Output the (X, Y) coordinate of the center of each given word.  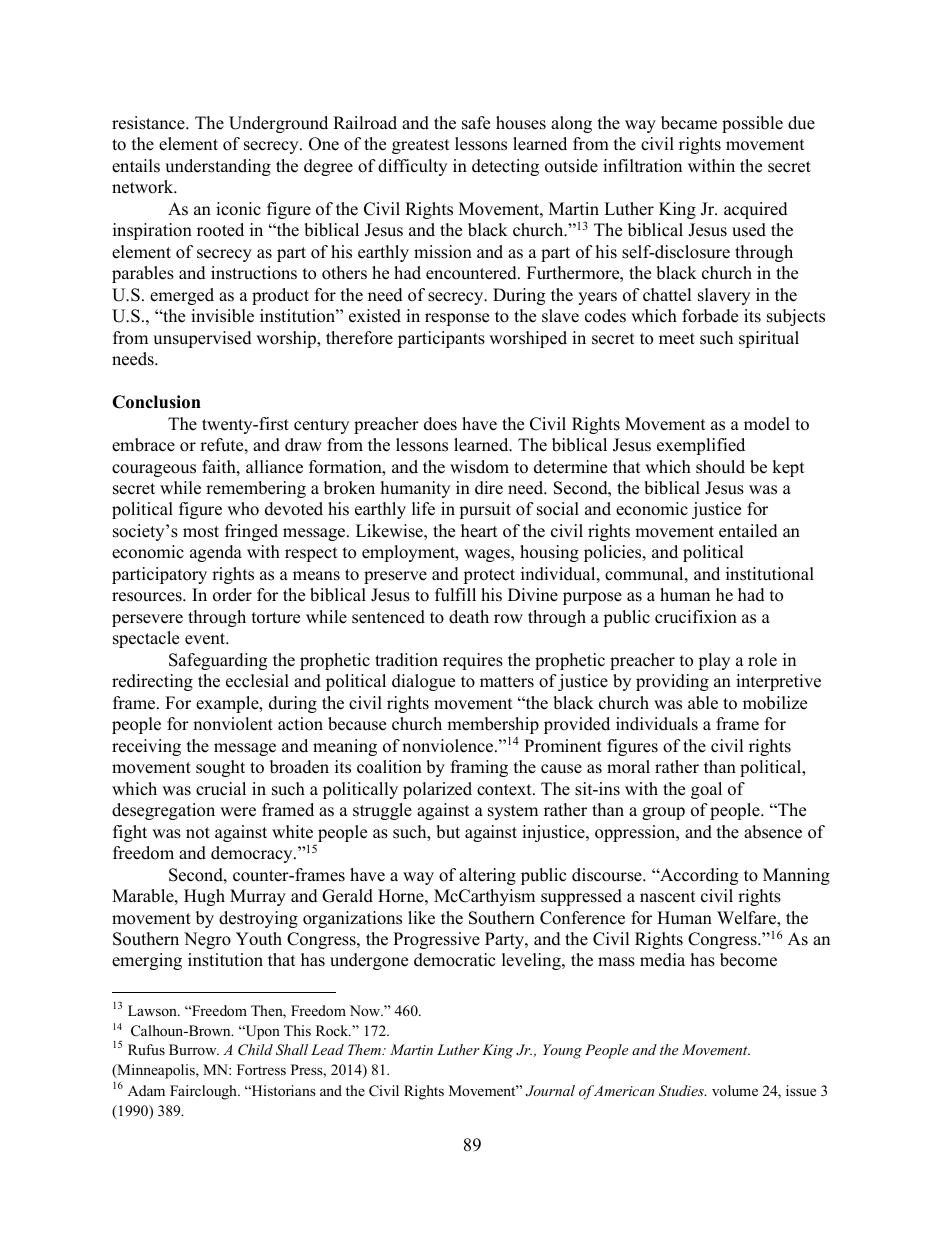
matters (507, 682)
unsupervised (202, 339)
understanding (218, 167)
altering (487, 876)
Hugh (204, 897)
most (201, 532)
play (714, 661)
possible (752, 124)
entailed (748, 531)
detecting (505, 167)
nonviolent (233, 724)
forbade (710, 316)
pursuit (485, 510)
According (698, 876)
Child (255, 1050)
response (457, 319)
